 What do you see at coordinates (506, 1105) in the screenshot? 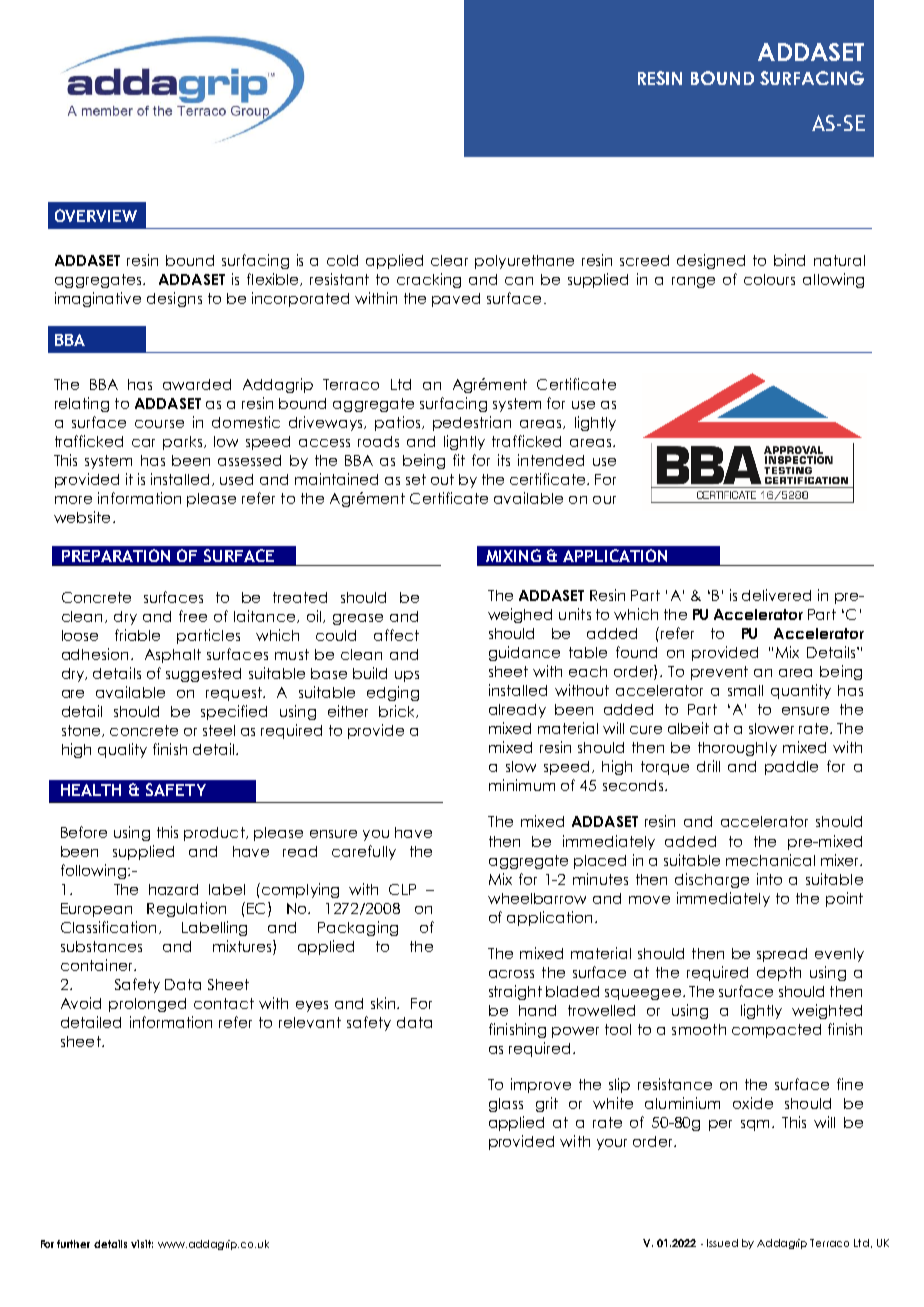
I see `glass` at bounding box center [506, 1105].
